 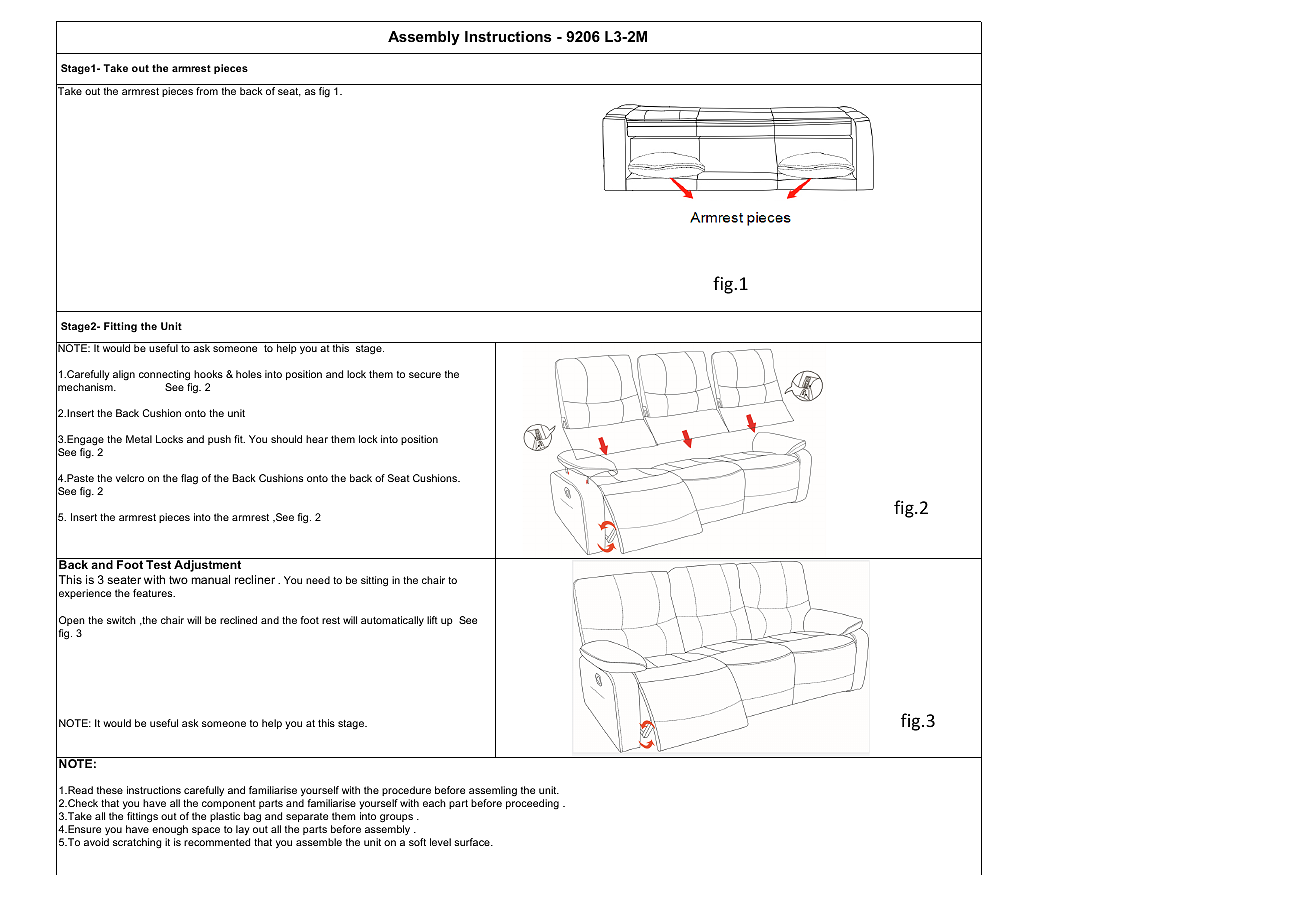 I want to click on separate, so click(x=307, y=817).
